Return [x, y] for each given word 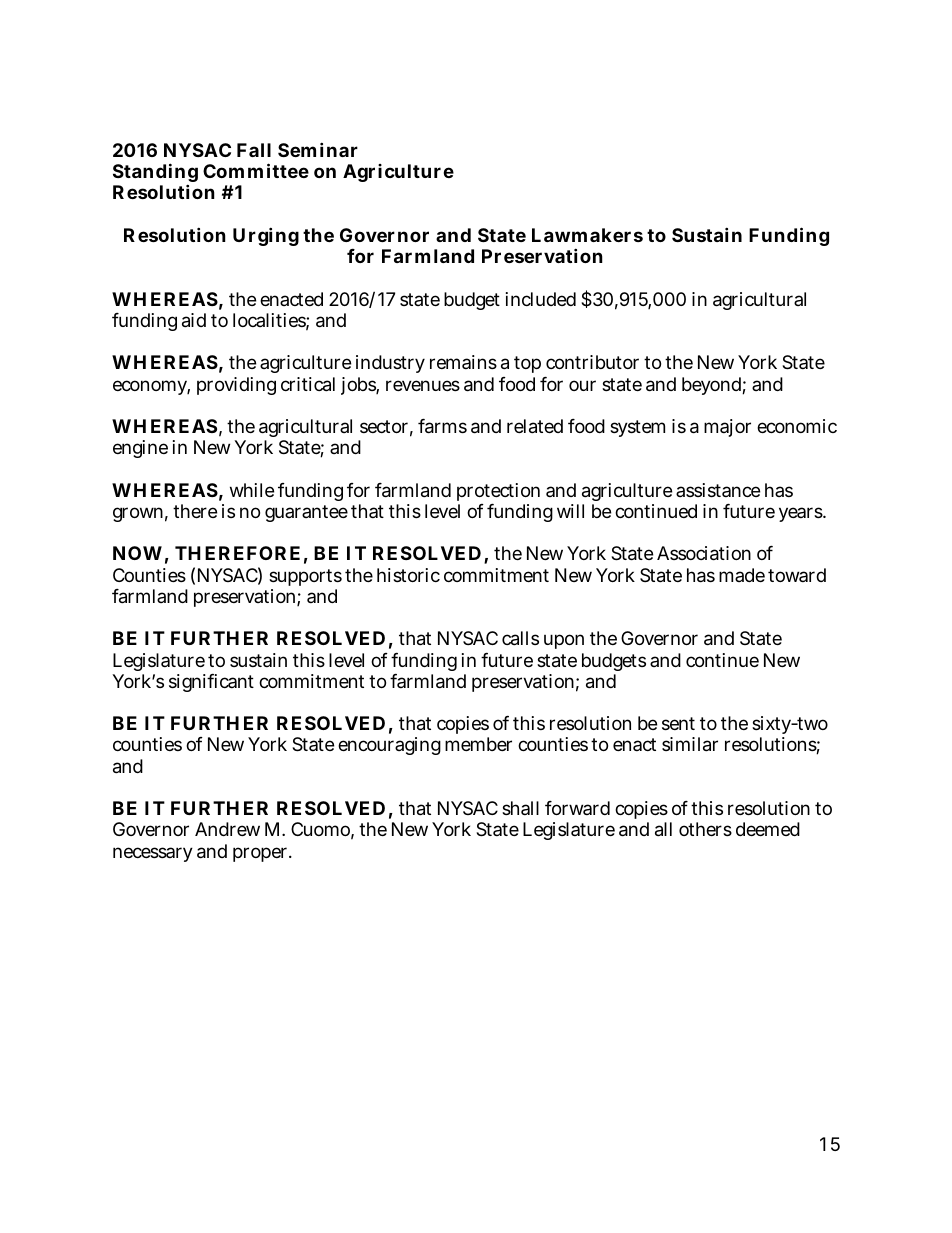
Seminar [318, 149]
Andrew [227, 829]
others [705, 829]
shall [520, 808]
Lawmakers [587, 235]
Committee [256, 170]
